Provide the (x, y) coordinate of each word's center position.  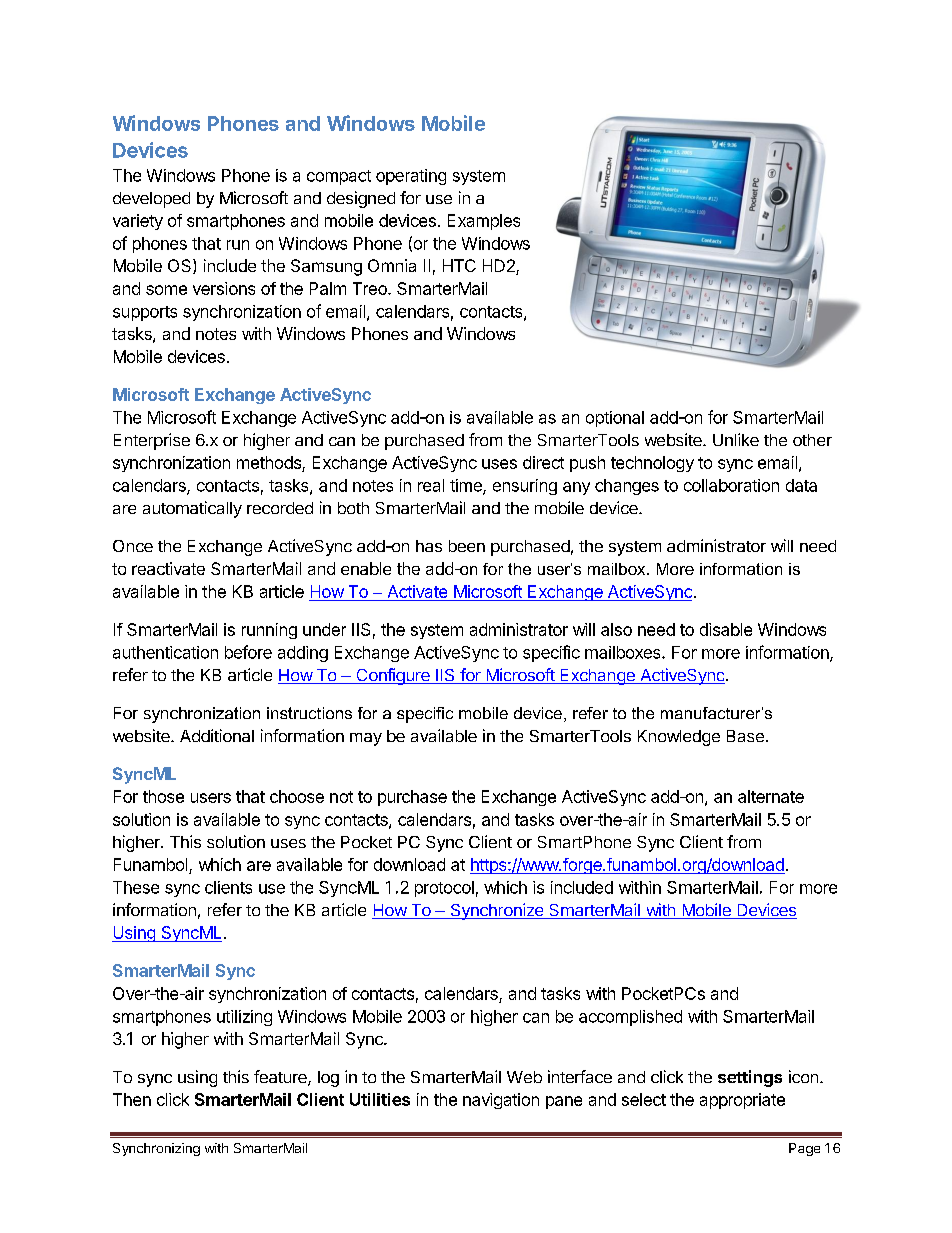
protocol (444, 889)
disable (726, 629)
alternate (771, 796)
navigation (501, 1101)
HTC (459, 265)
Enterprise (152, 441)
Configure (393, 676)
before (248, 652)
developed (151, 200)
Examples (484, 222)
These (136, 887)
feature (281, 1078)
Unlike (736, 439)
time (467, 486)
